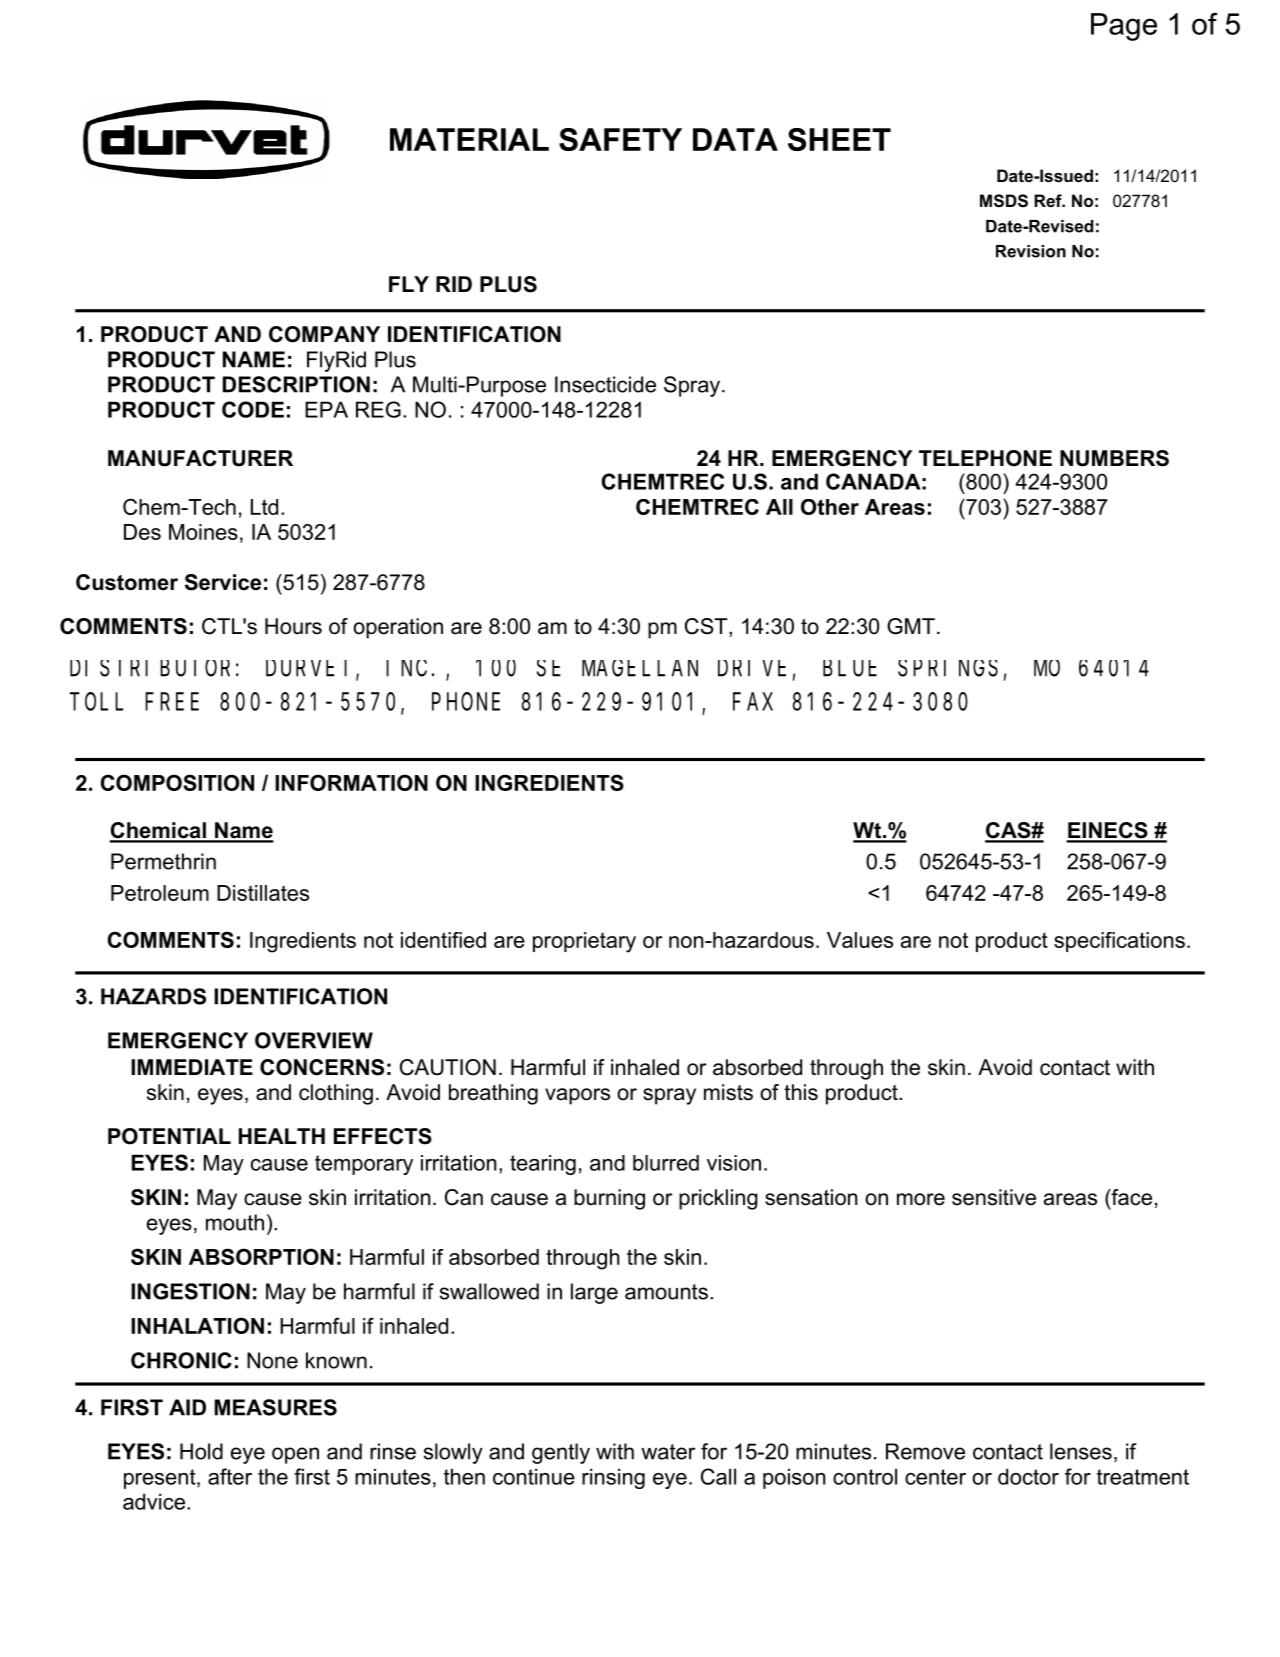 This page has width=1280, height=1657. What do you see at coordinates (264, 507) in the page?
I see `Ltd` at bounding box center [264, 507].
